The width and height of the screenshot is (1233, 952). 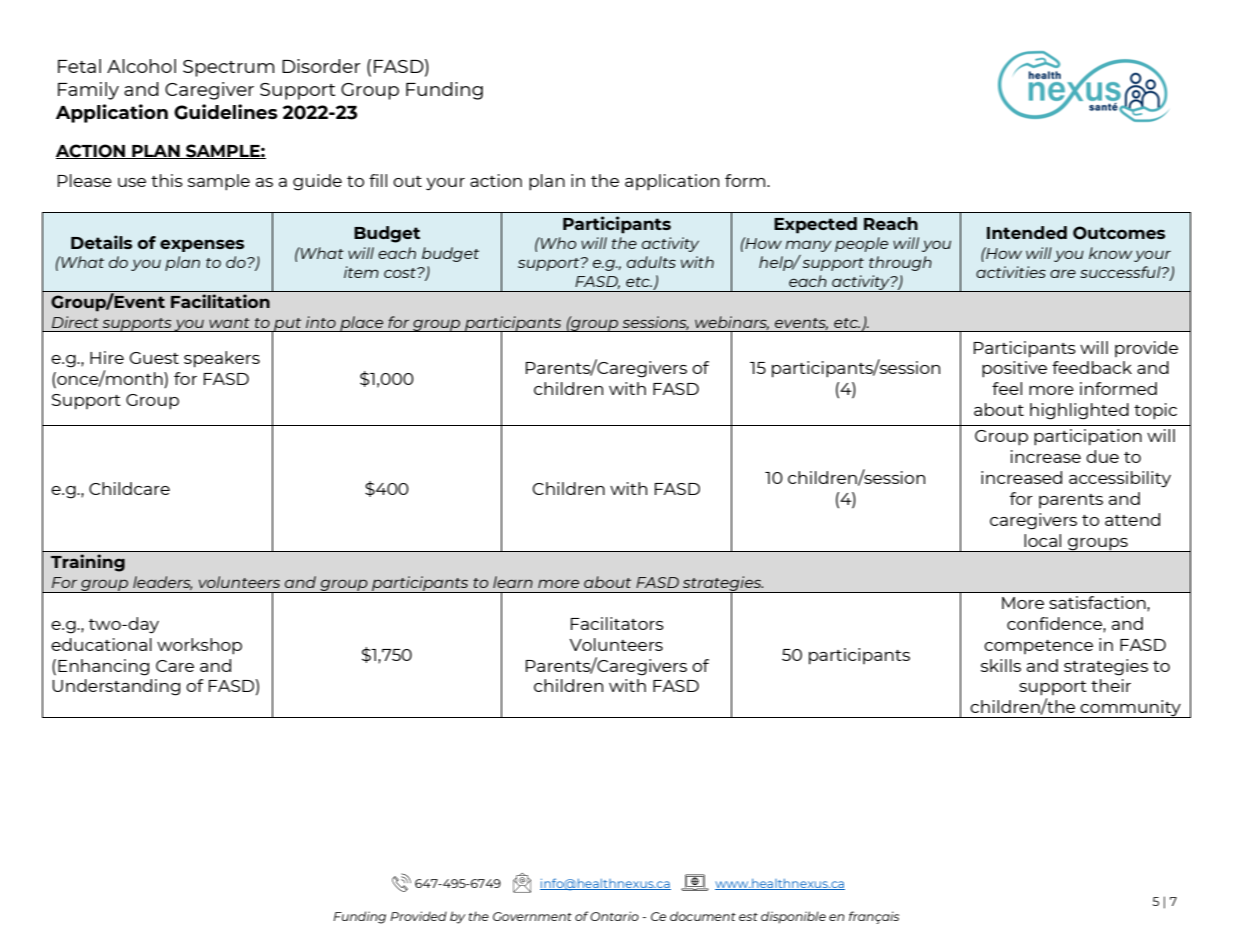 I want to click on workshop, so click(x=199, y=646).
